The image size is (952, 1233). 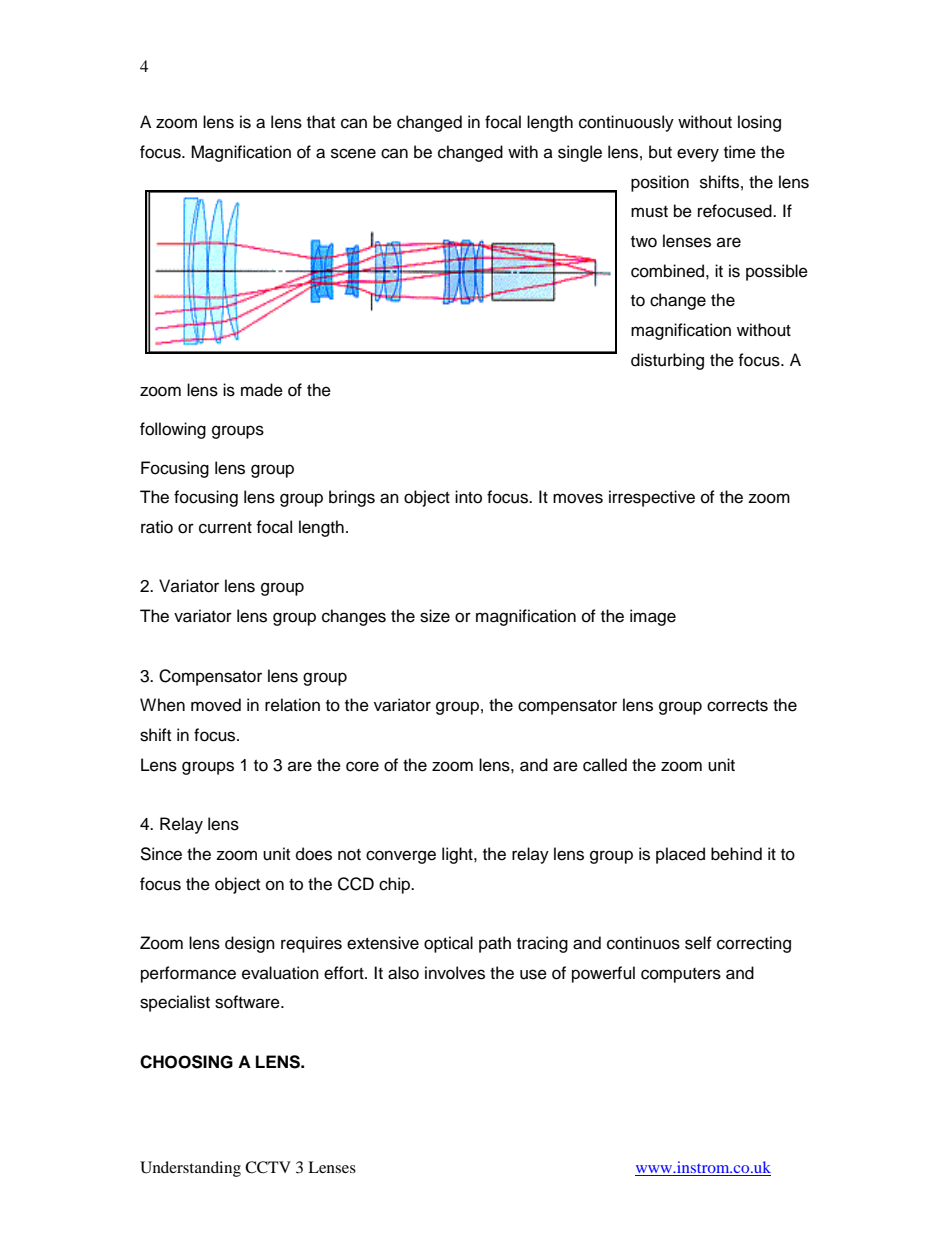 What do you see at coordinates (458, 855) in the screenshot?
I see `light` at bounding box center [458, 855].
